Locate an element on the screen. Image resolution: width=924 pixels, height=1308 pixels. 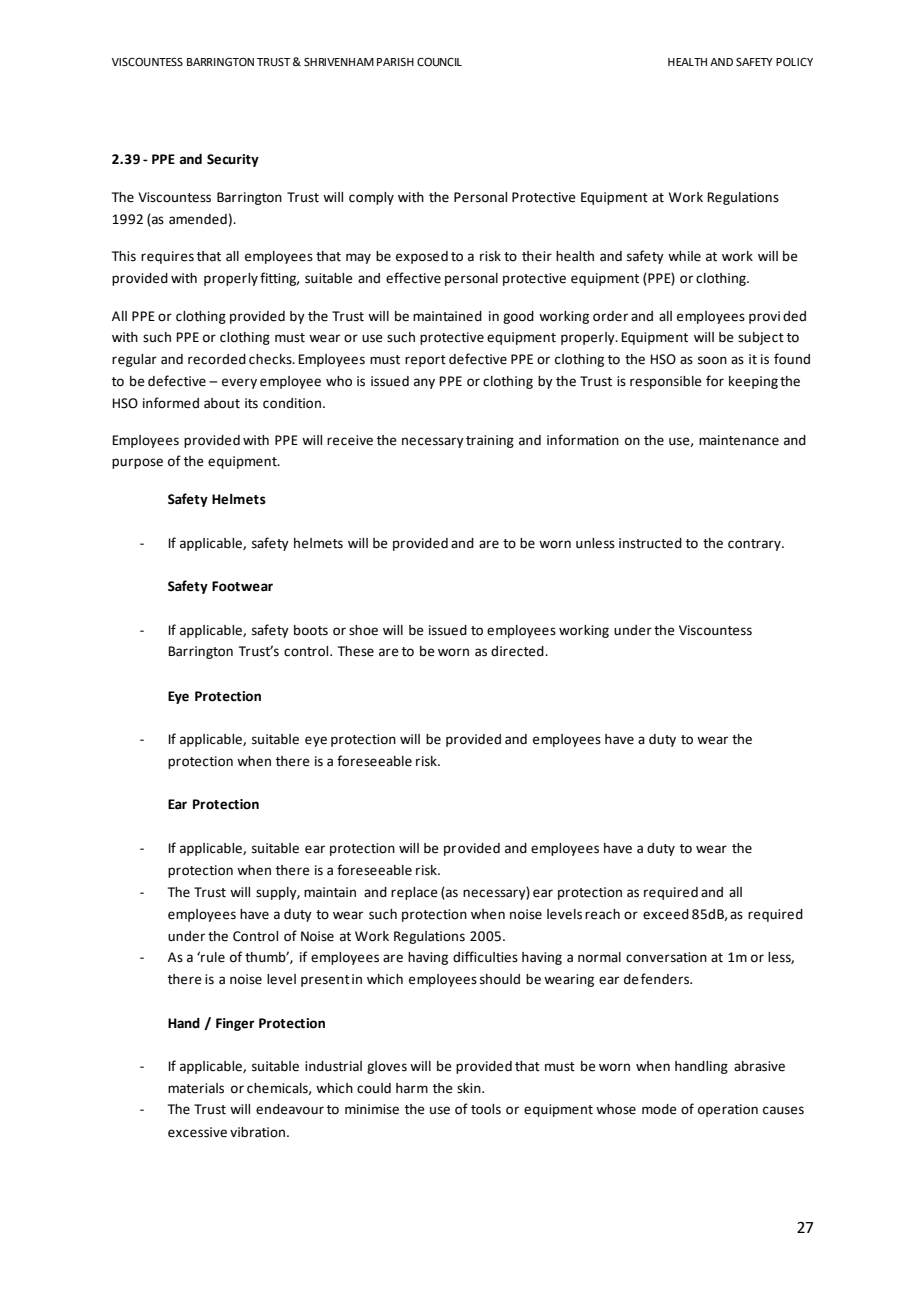
materials is located at coordinates (196, 1088).
